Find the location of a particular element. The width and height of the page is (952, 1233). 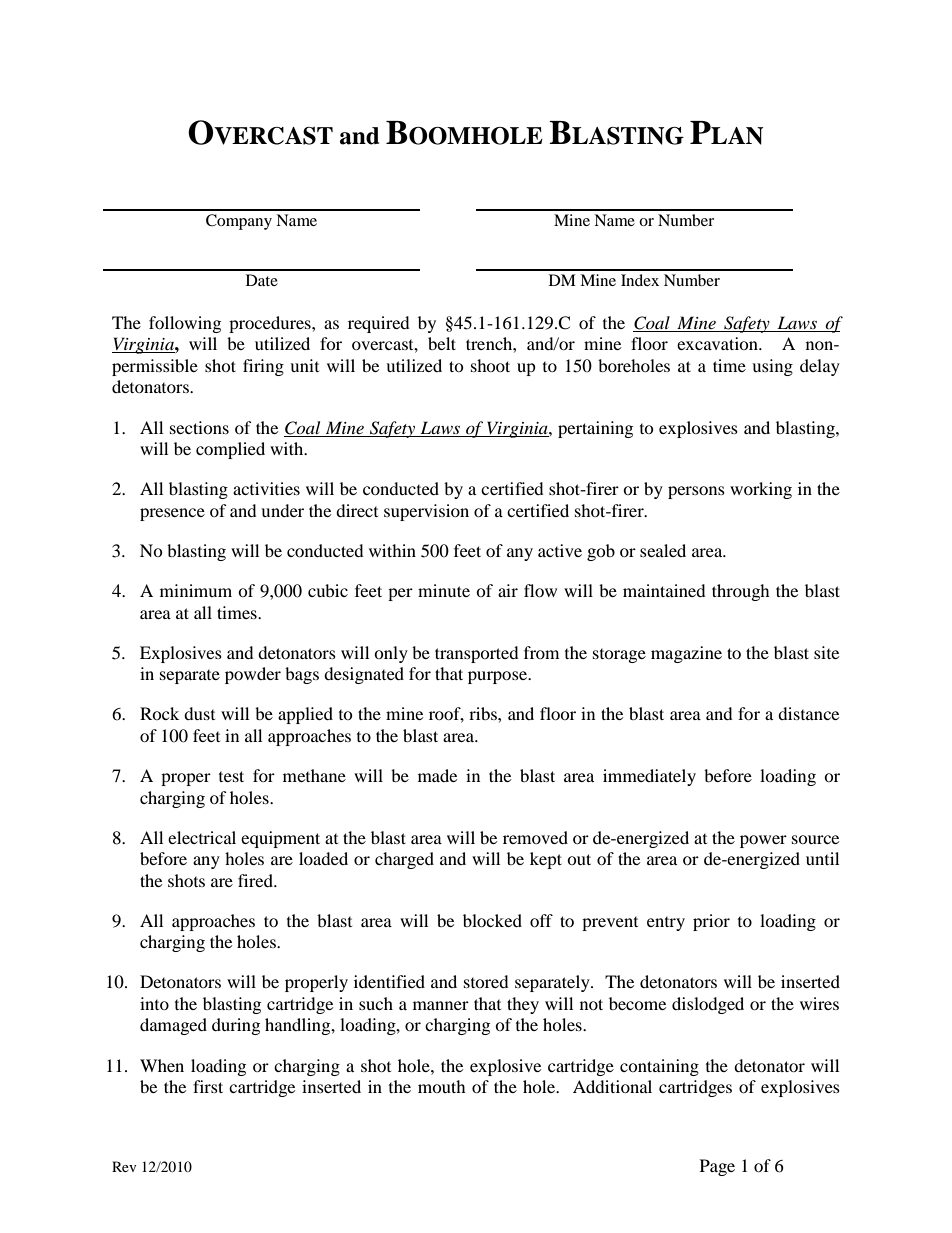

power is located at coordinates (763, 841).
